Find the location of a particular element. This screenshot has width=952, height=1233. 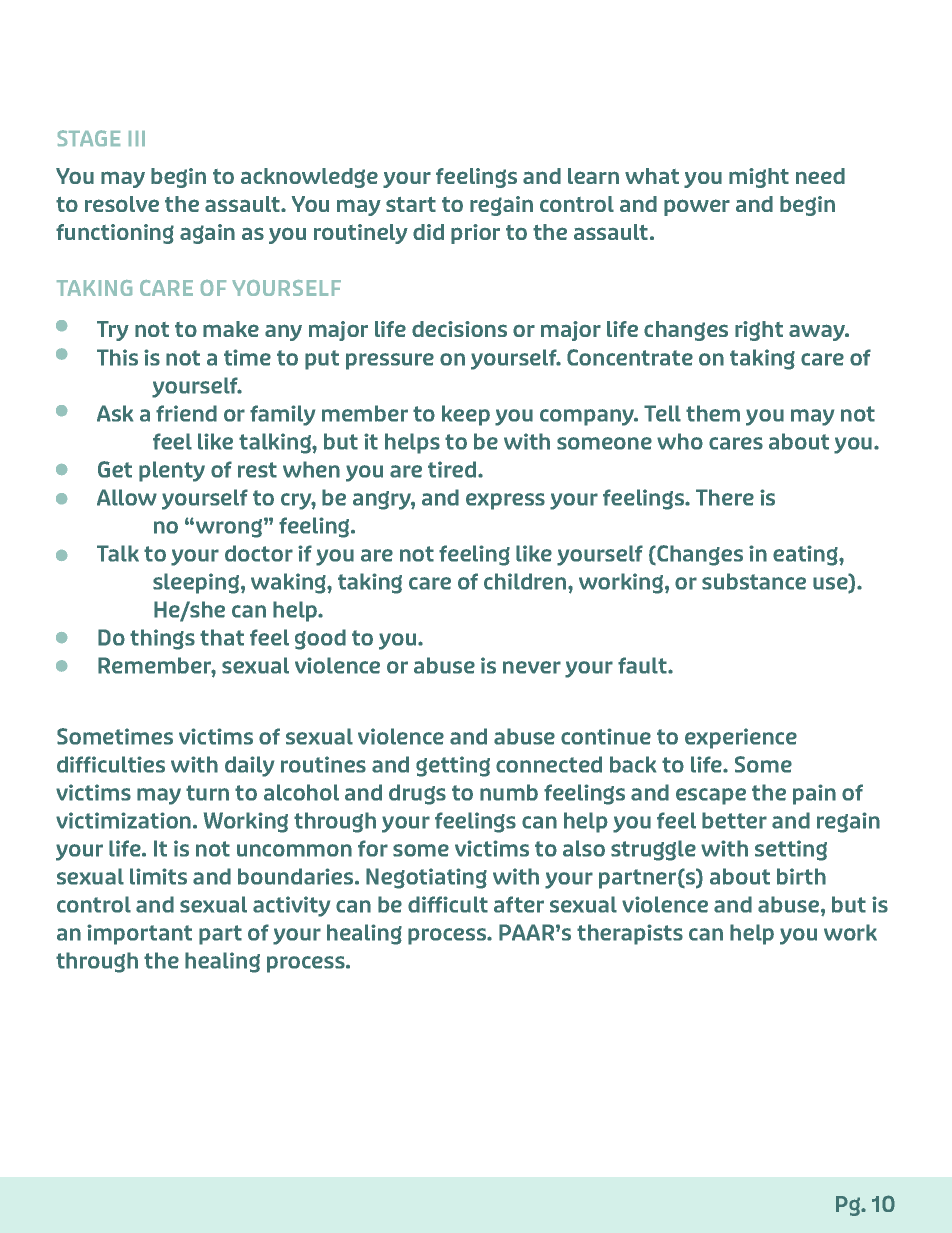

express is located at coordinates (505, 501).
